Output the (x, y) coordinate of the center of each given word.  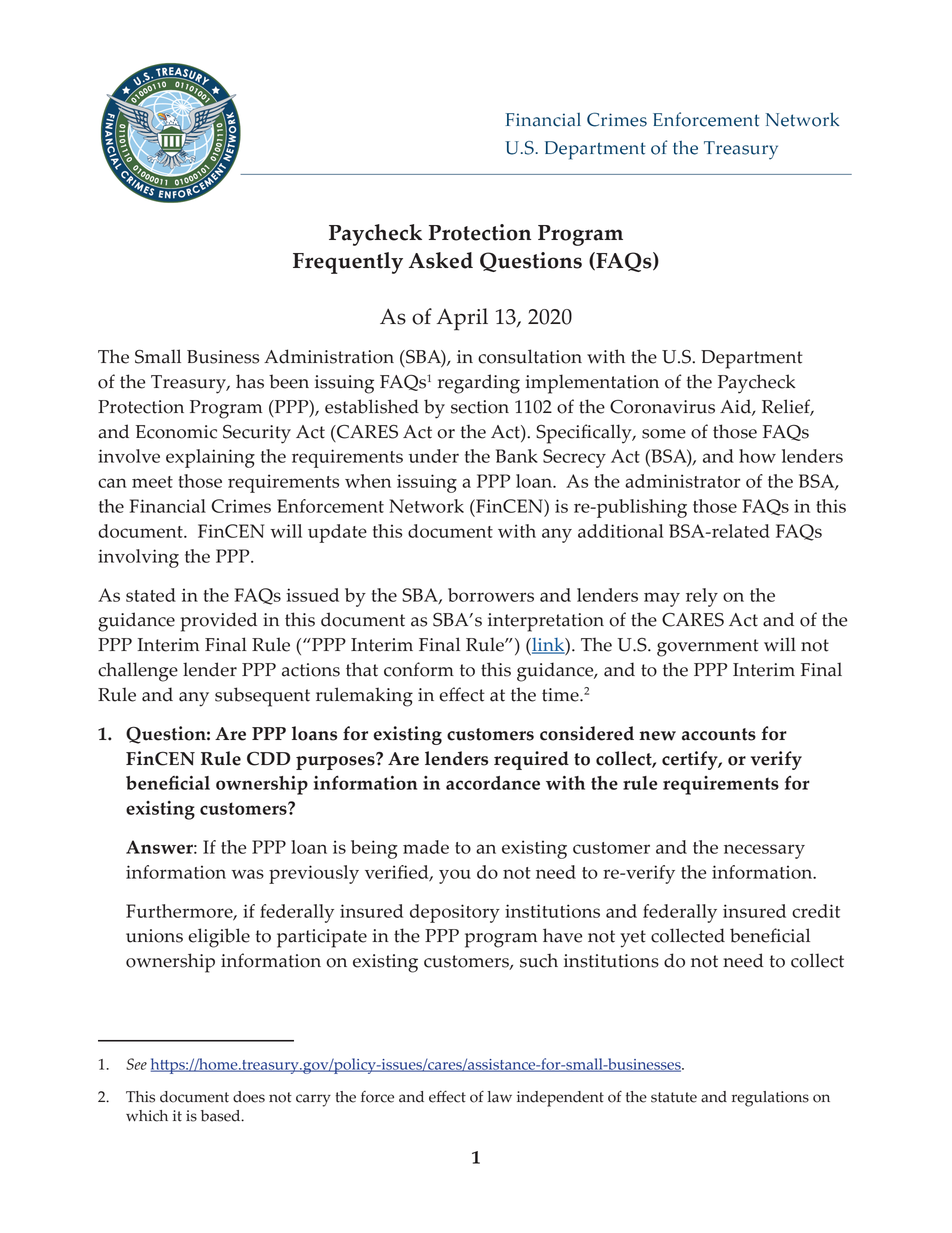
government (708, 648)
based (222, 1116)
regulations (770, 1099)
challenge (138, 672)
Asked (441, 260)
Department (752, 359)
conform (419, 669)
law (499, 1097)
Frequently (348, 263)
